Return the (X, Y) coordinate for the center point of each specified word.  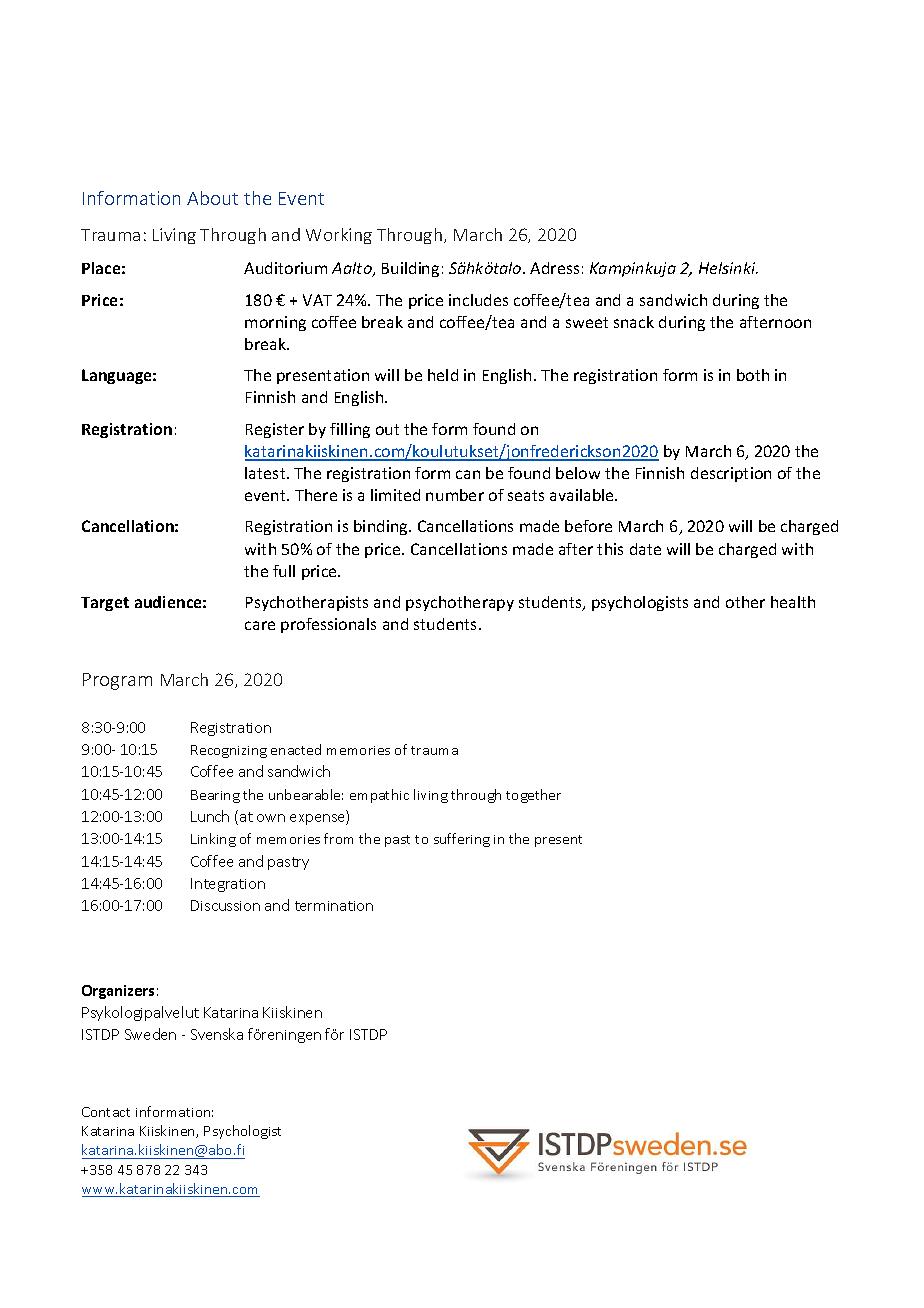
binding (382, 527)
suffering (462, 840)
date (645, 549)
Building (410, 269)
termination (334, 906)
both (753, 375)
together (533, 796)
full (284, 571)
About (212, 198)
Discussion (225, 905)
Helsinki (728, 268)
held (443, 375)
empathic (379, 796)
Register (275, 430)
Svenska (217, 1034)
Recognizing (229, 751)
